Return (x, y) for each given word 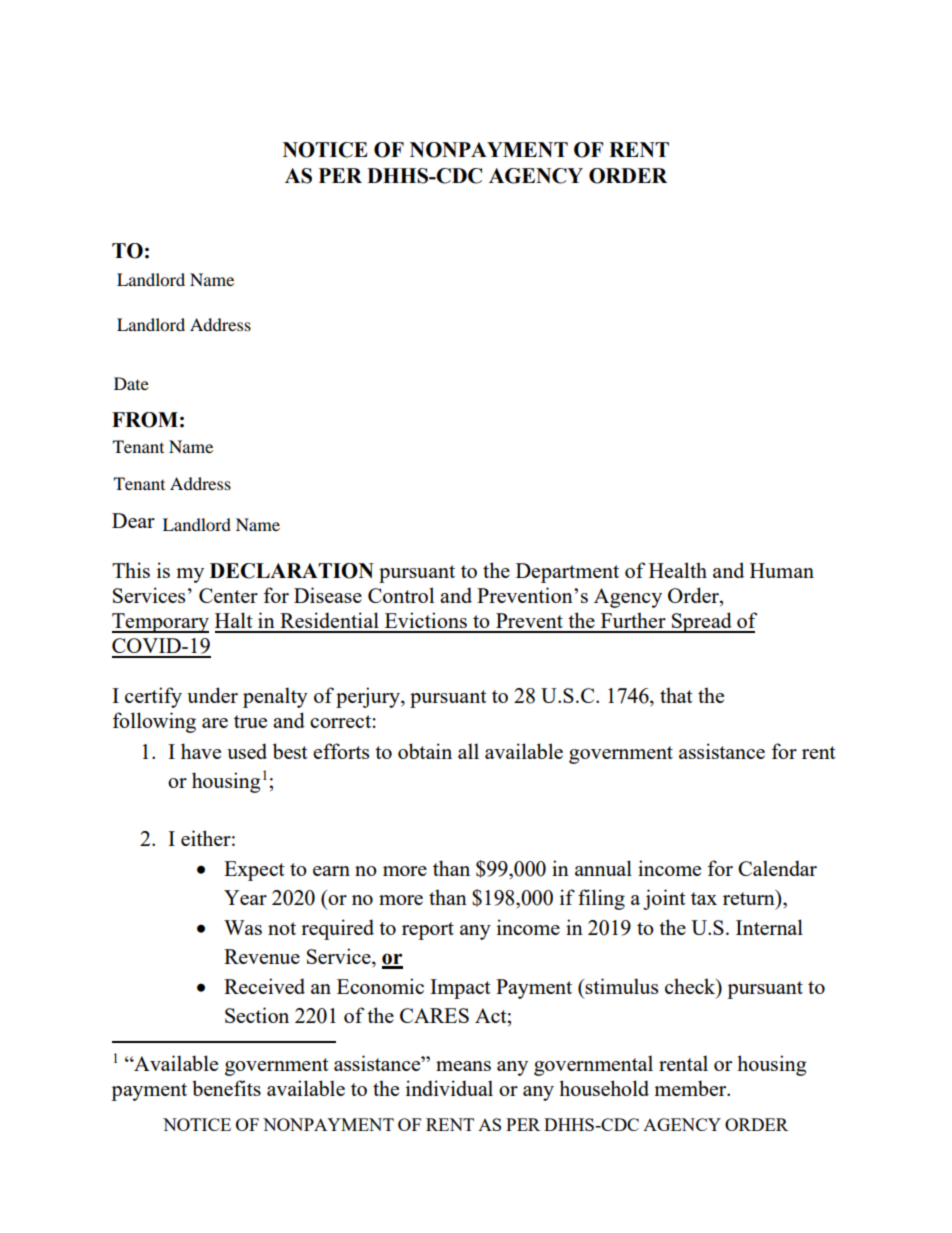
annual (603, 868)
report (428, 931)
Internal (769, 927)
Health (678, 570)
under (212, 695)
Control (401, 595)
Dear (133, 520)
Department (567, 573)
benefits (226, 1088)
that (676, 695)
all (468, 751)
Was (243, 927)
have (201, 751)
